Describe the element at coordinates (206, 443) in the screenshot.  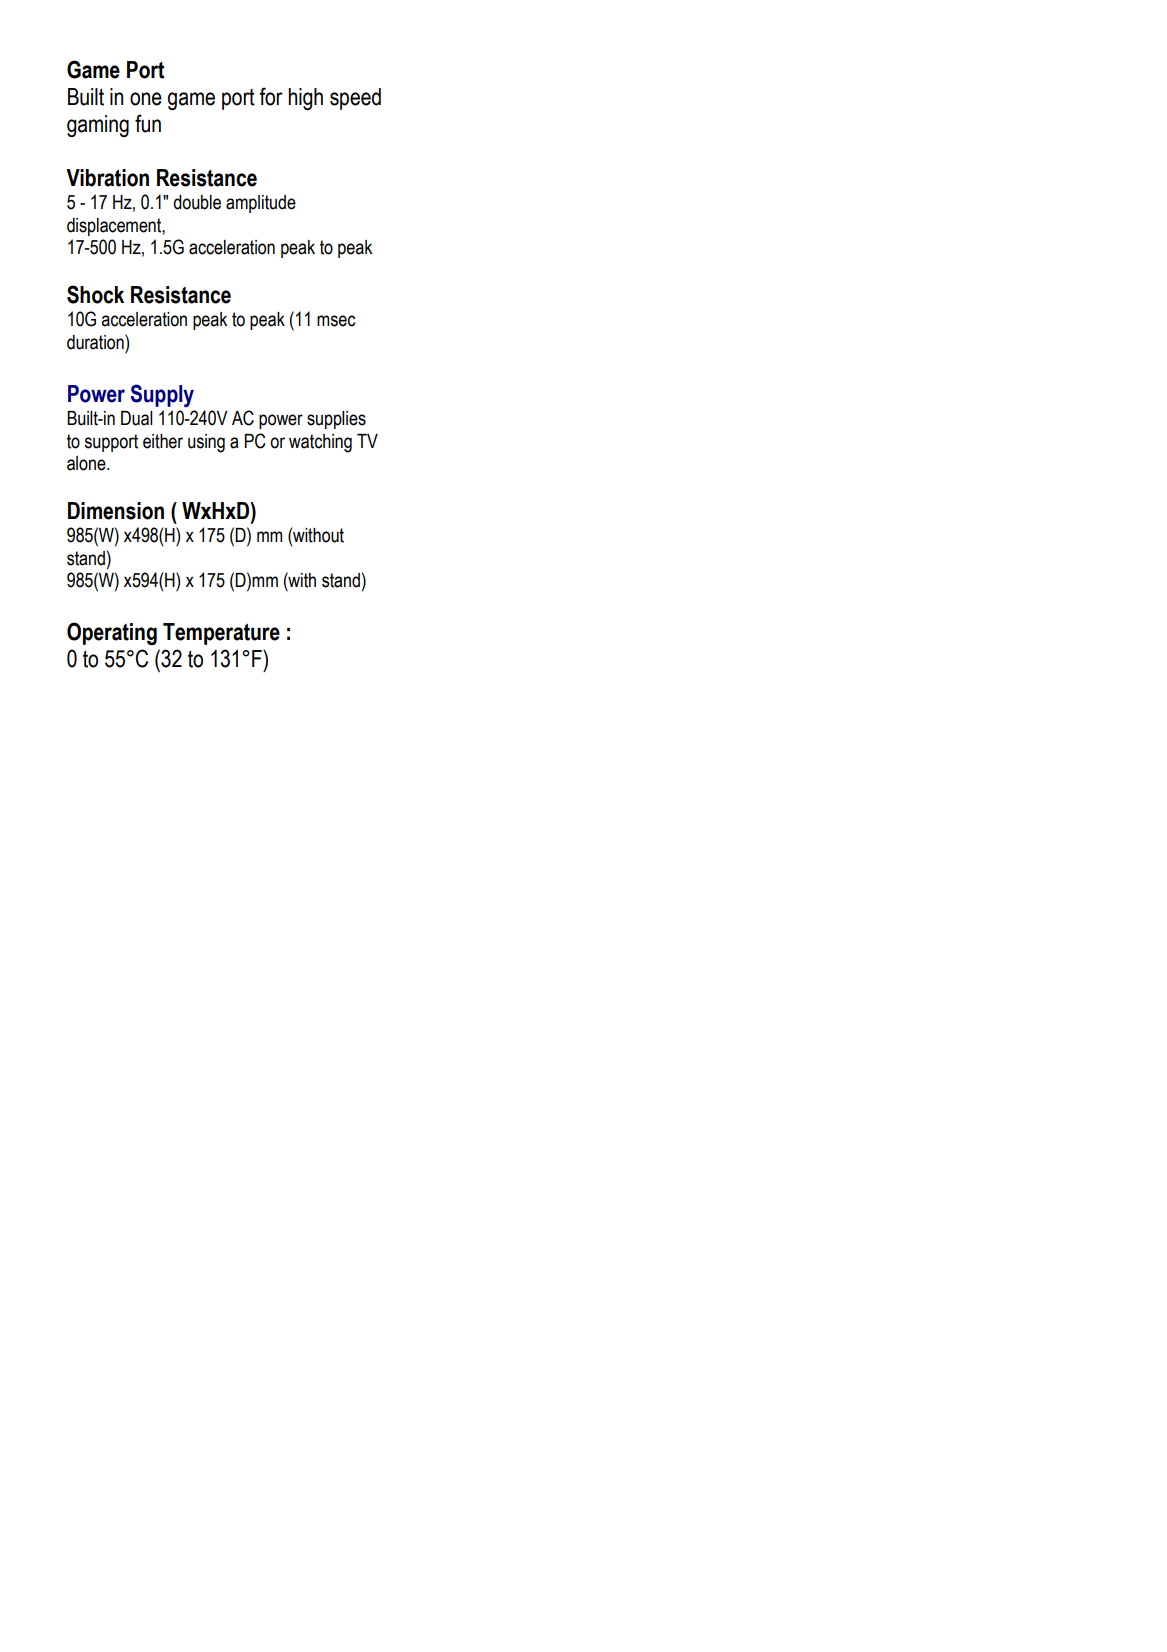
I see `using` at that location.
